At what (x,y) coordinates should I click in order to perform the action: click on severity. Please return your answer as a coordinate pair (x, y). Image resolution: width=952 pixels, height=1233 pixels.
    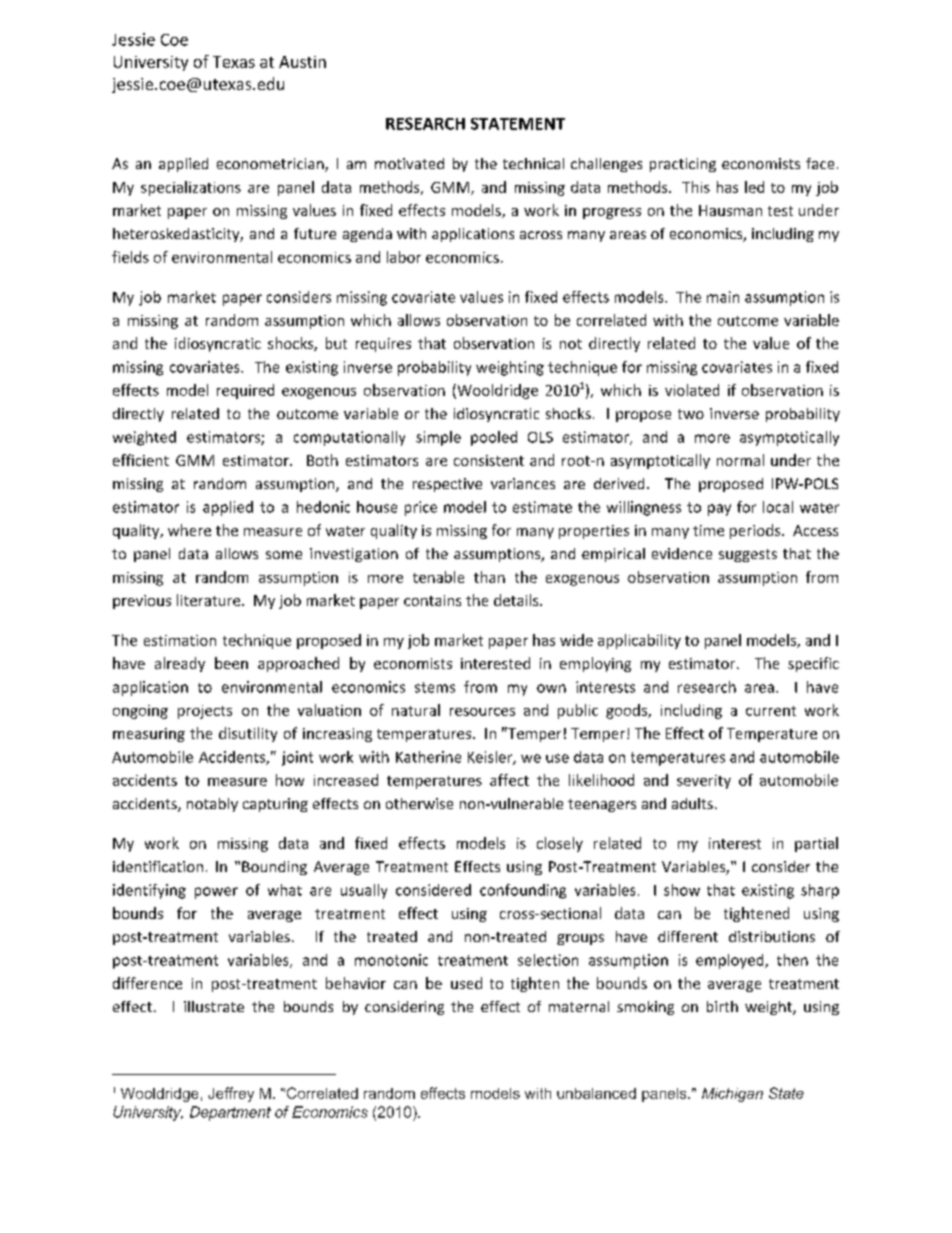
    Looking at the image, I should click on (704, 782).
